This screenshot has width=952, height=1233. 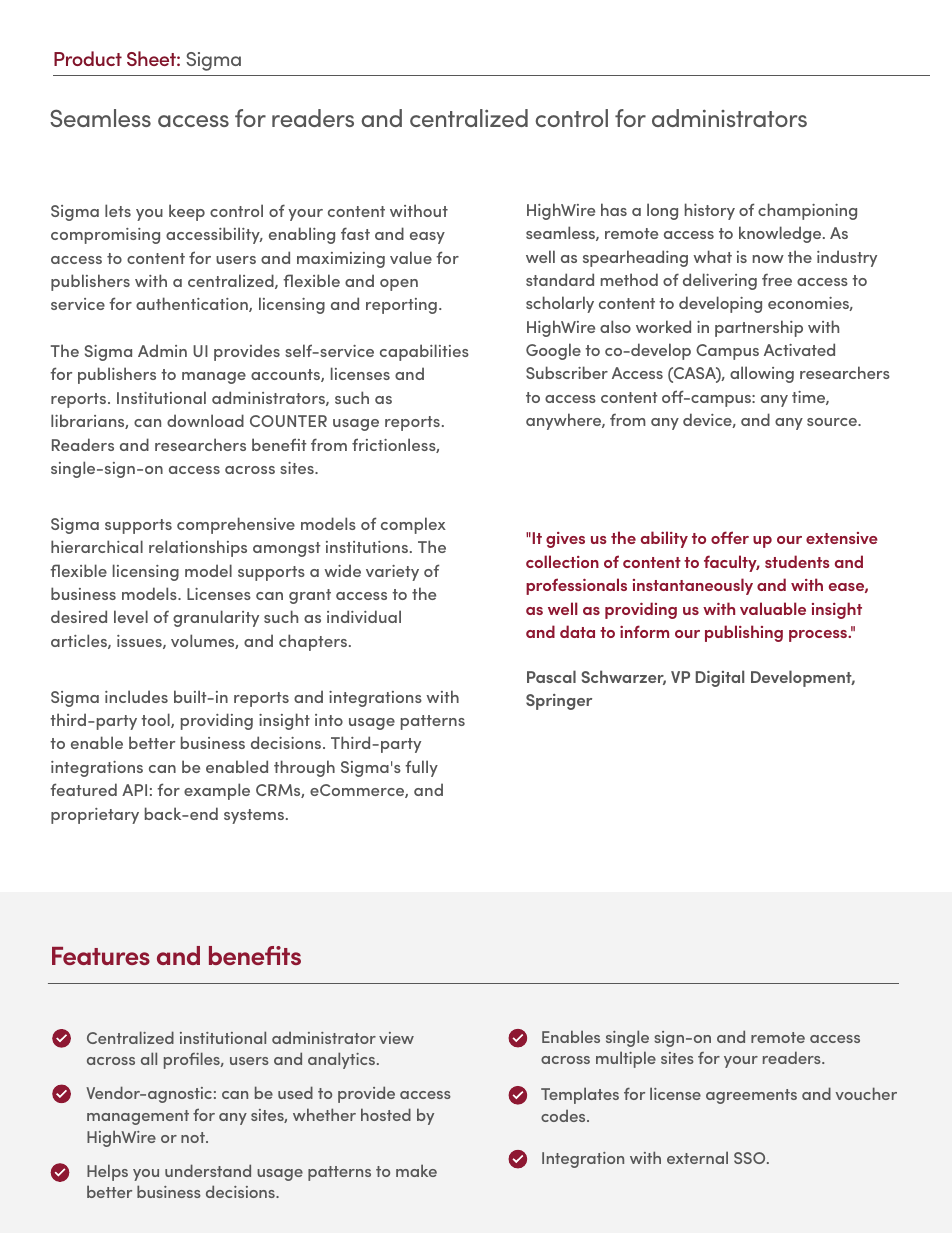 What do you see at coordinates (807, 211) in the screenshot?
I see `championing` at bounding box center [807, 211].
